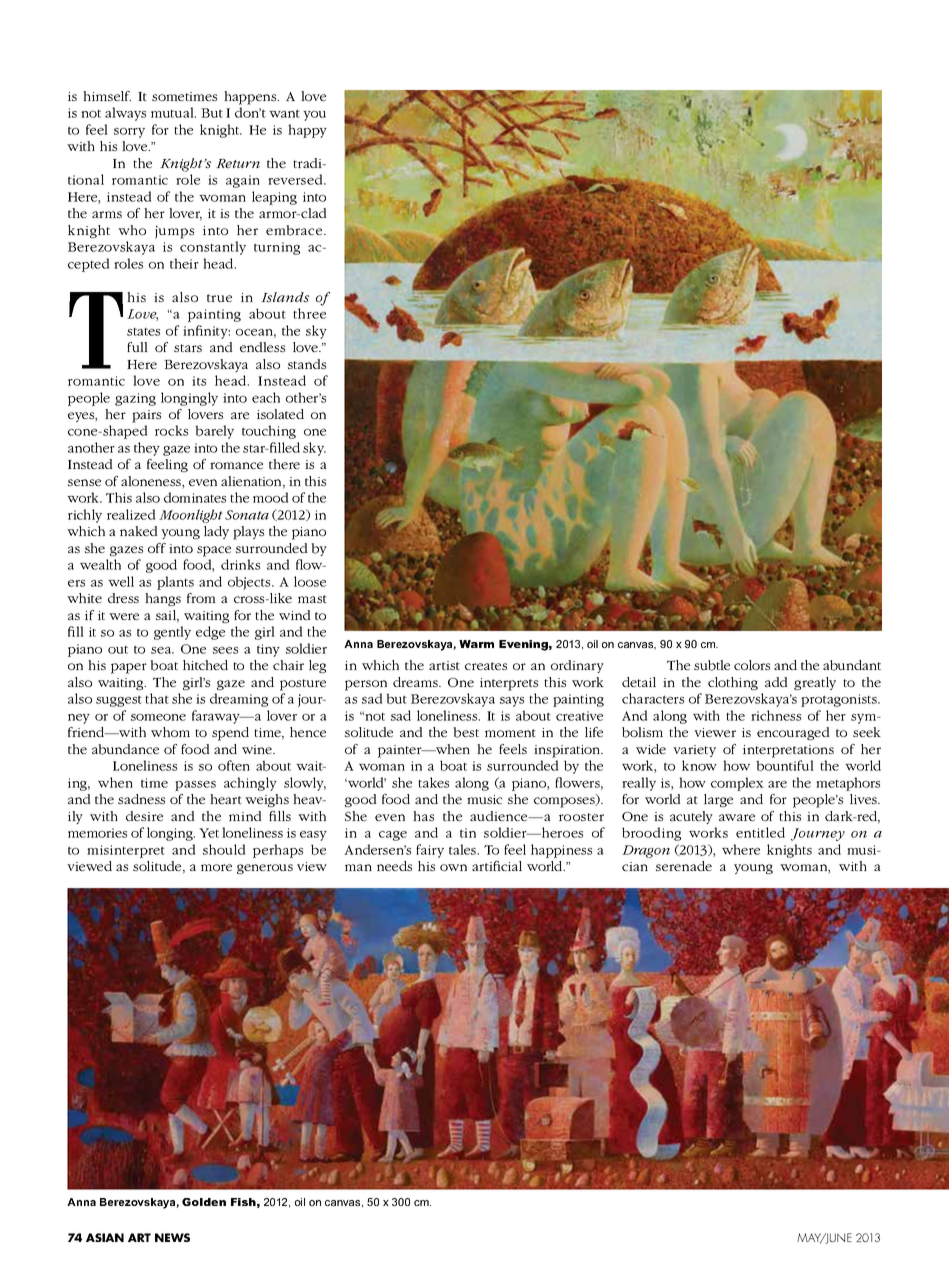  Describe the element at coordinates (209, 833) in the screenshot. I see `Yet` at that location.
